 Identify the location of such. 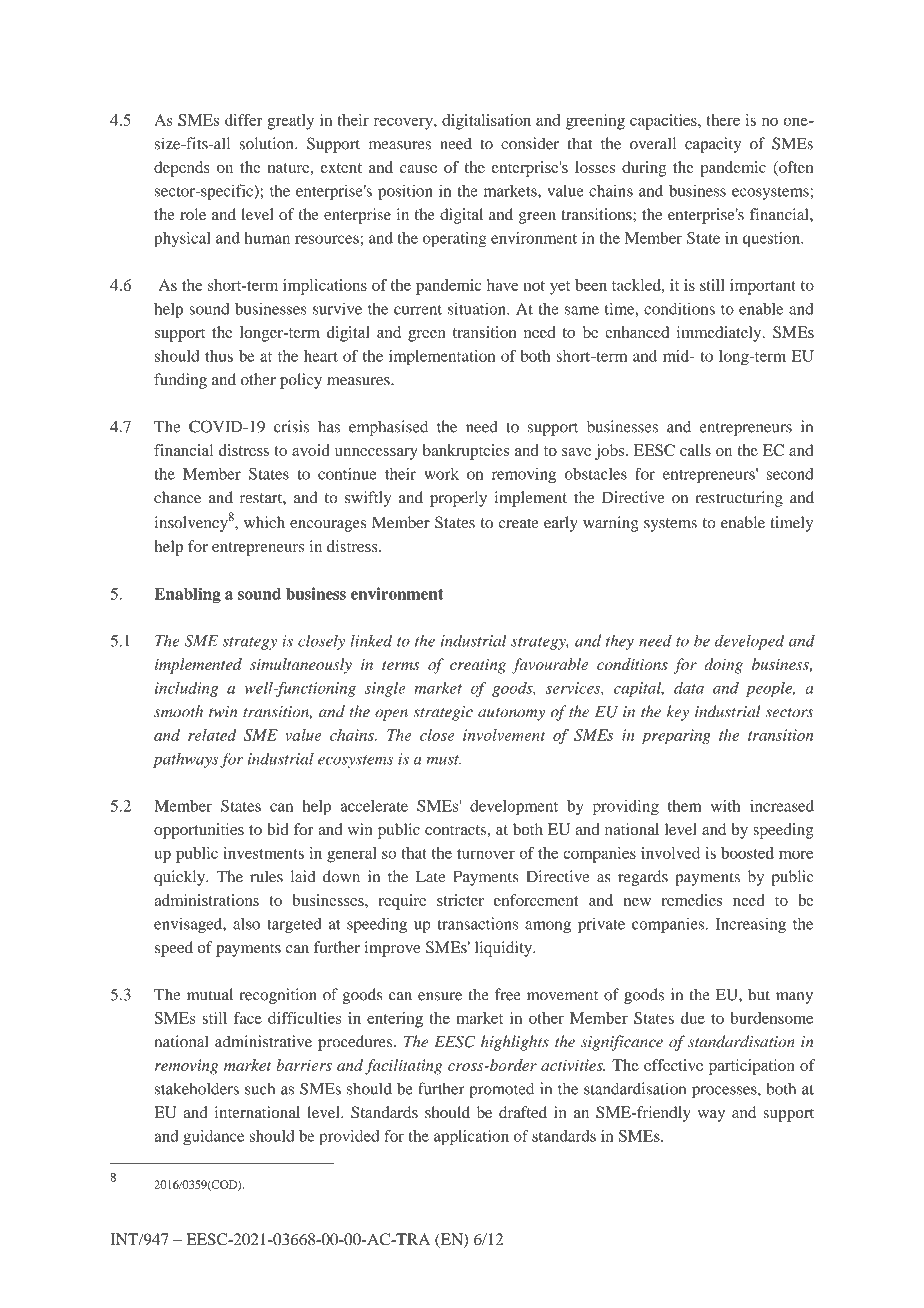
(260, 1088).
